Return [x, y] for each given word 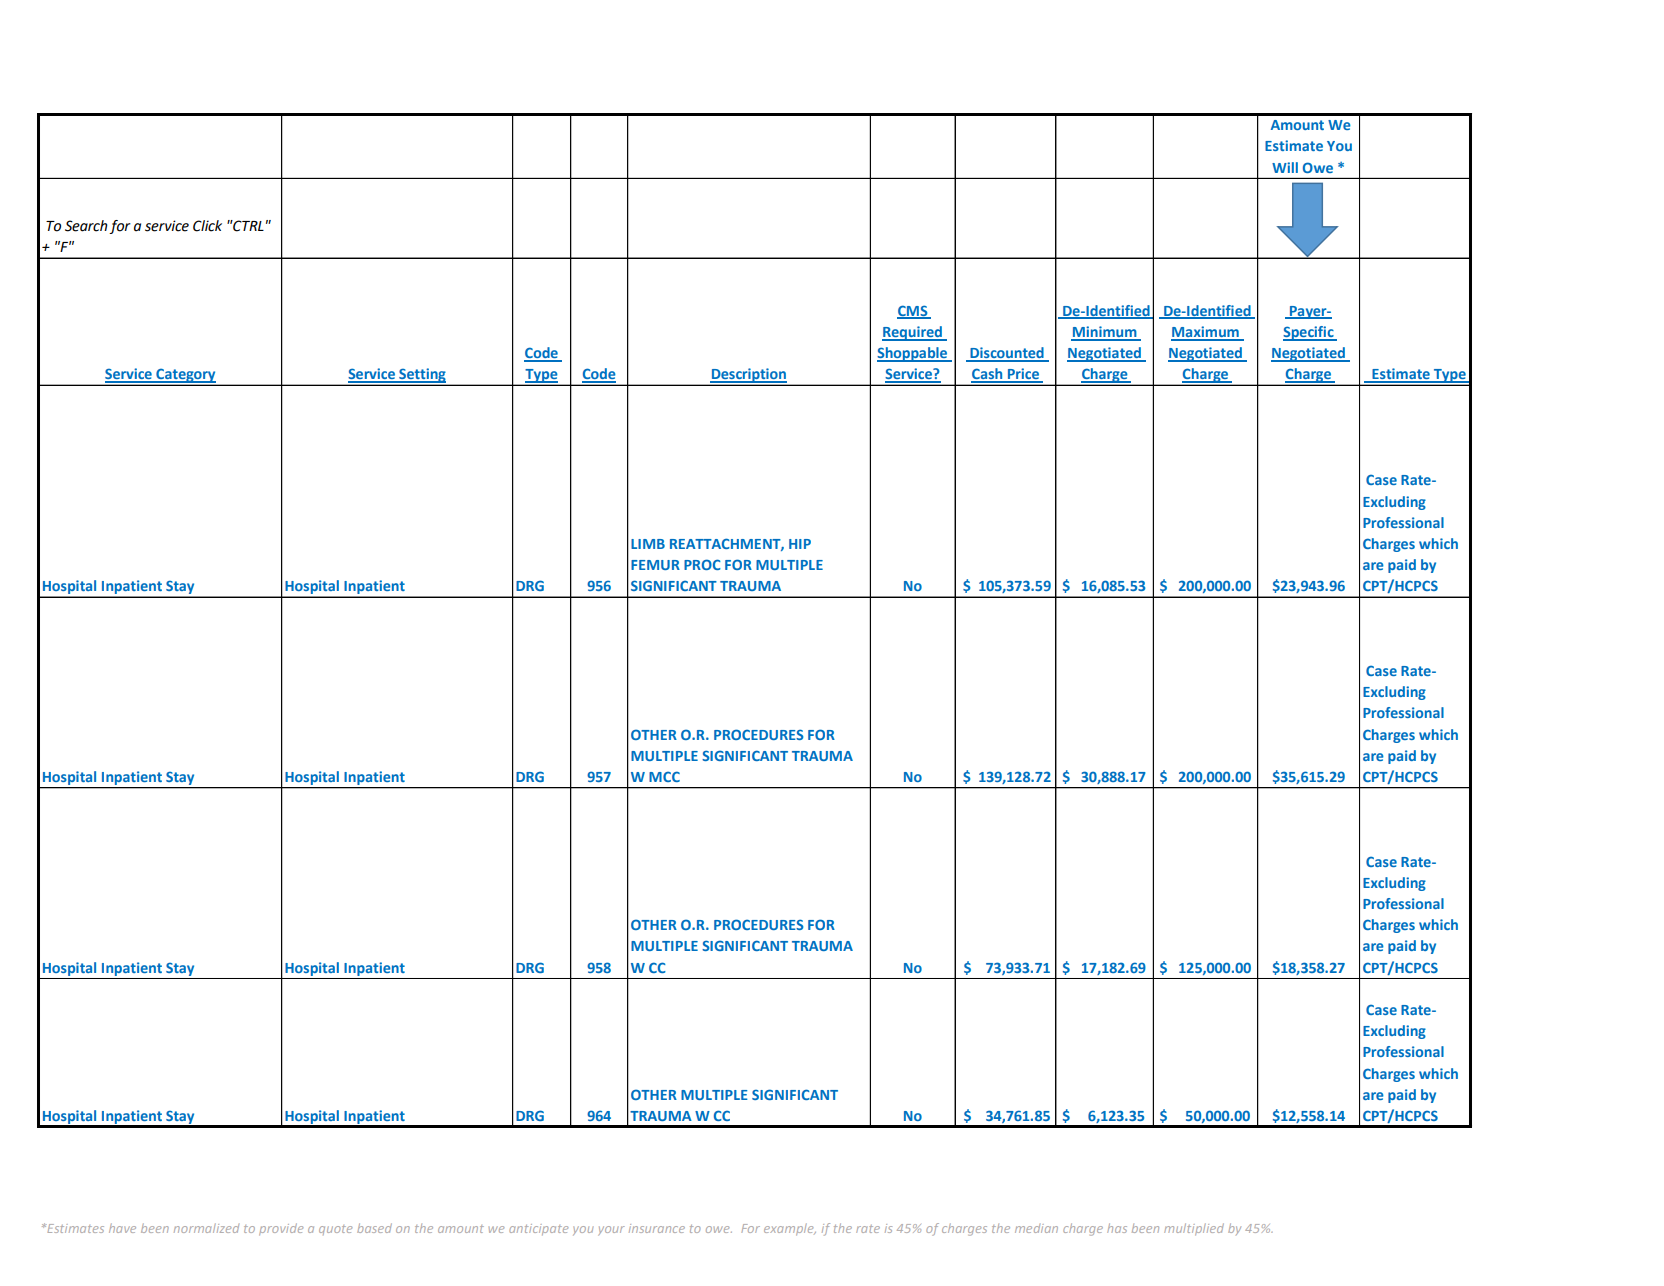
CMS [913, 311]
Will [1285, 167]
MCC [664, 776]
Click [207, 226]
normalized [206, 1228]
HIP [800, 544]
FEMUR [655, 565]
